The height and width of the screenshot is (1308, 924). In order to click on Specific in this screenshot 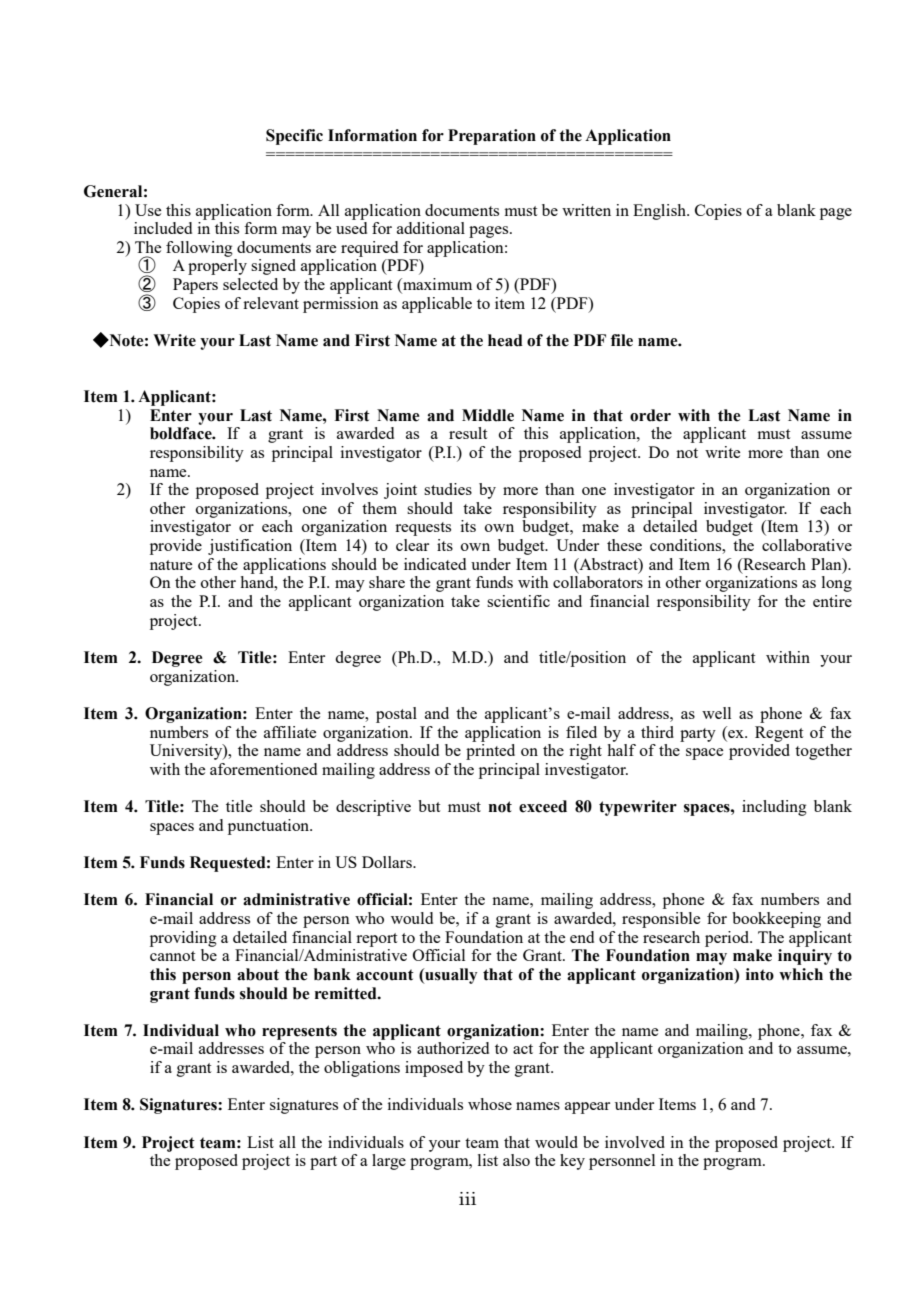, I will do `click(294, 137)`.
